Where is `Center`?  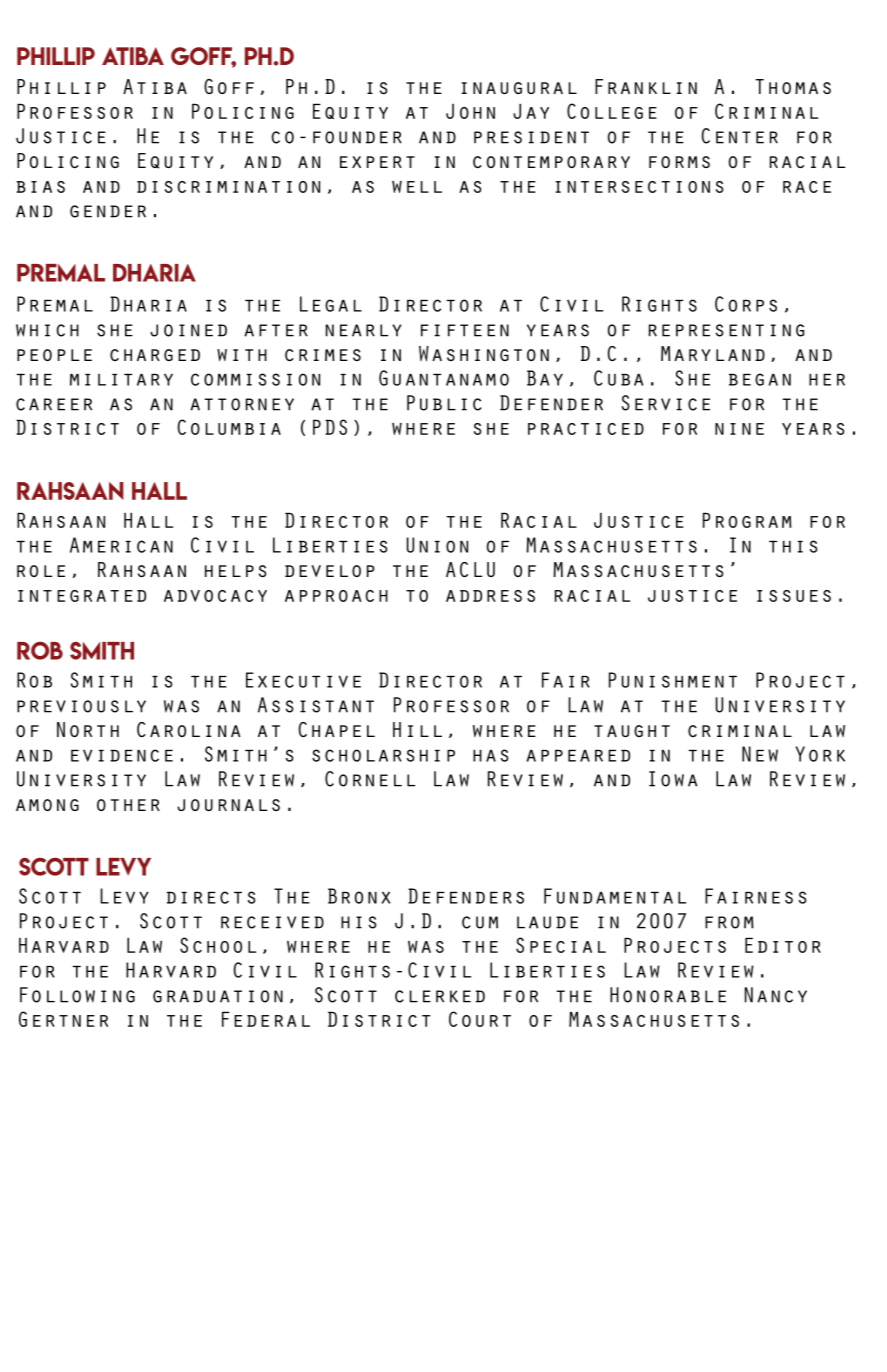
Center is located at coordinates (740, 136).
